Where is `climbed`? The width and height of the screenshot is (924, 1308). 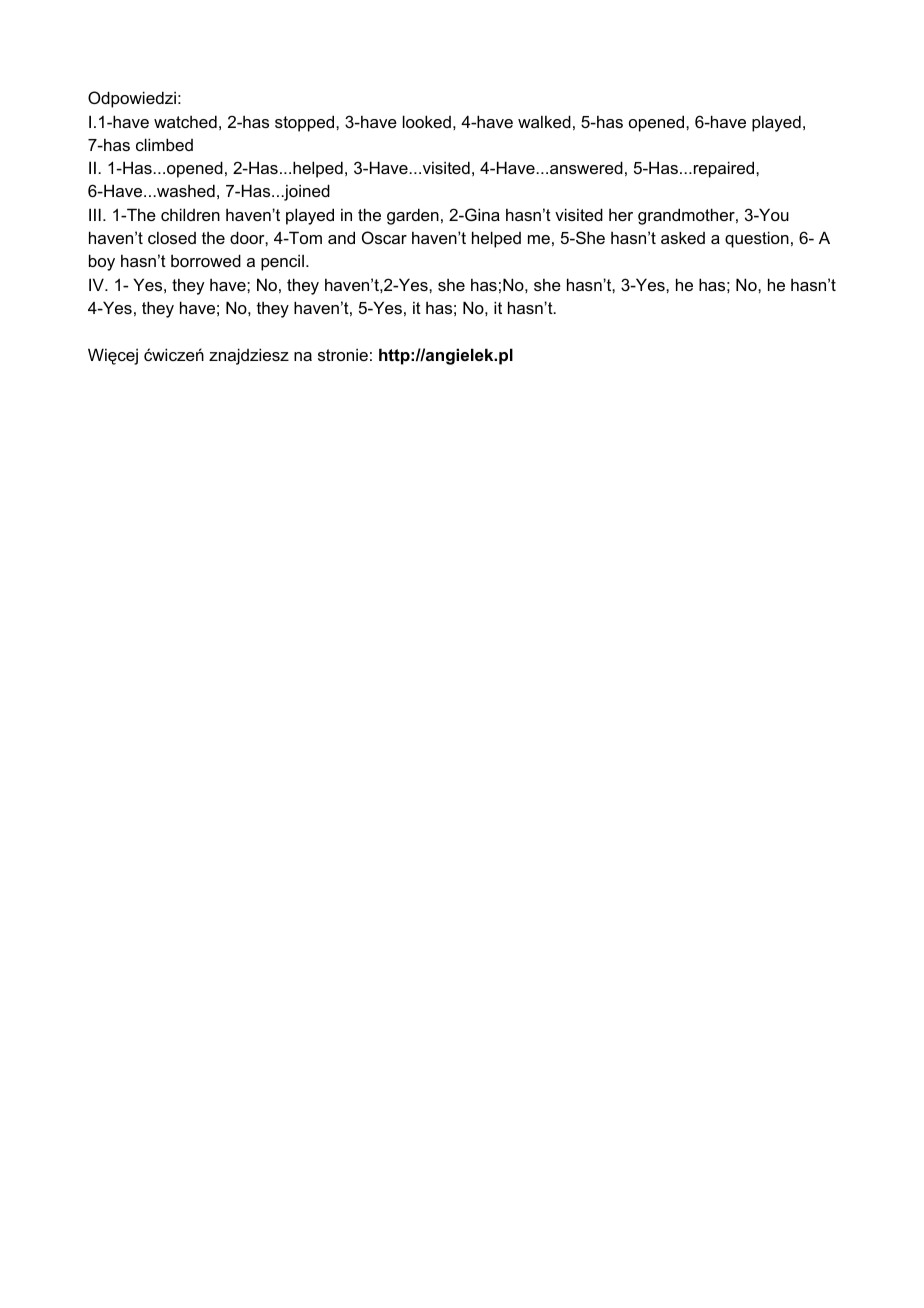
climbed is located at coordinates (164, 144).
